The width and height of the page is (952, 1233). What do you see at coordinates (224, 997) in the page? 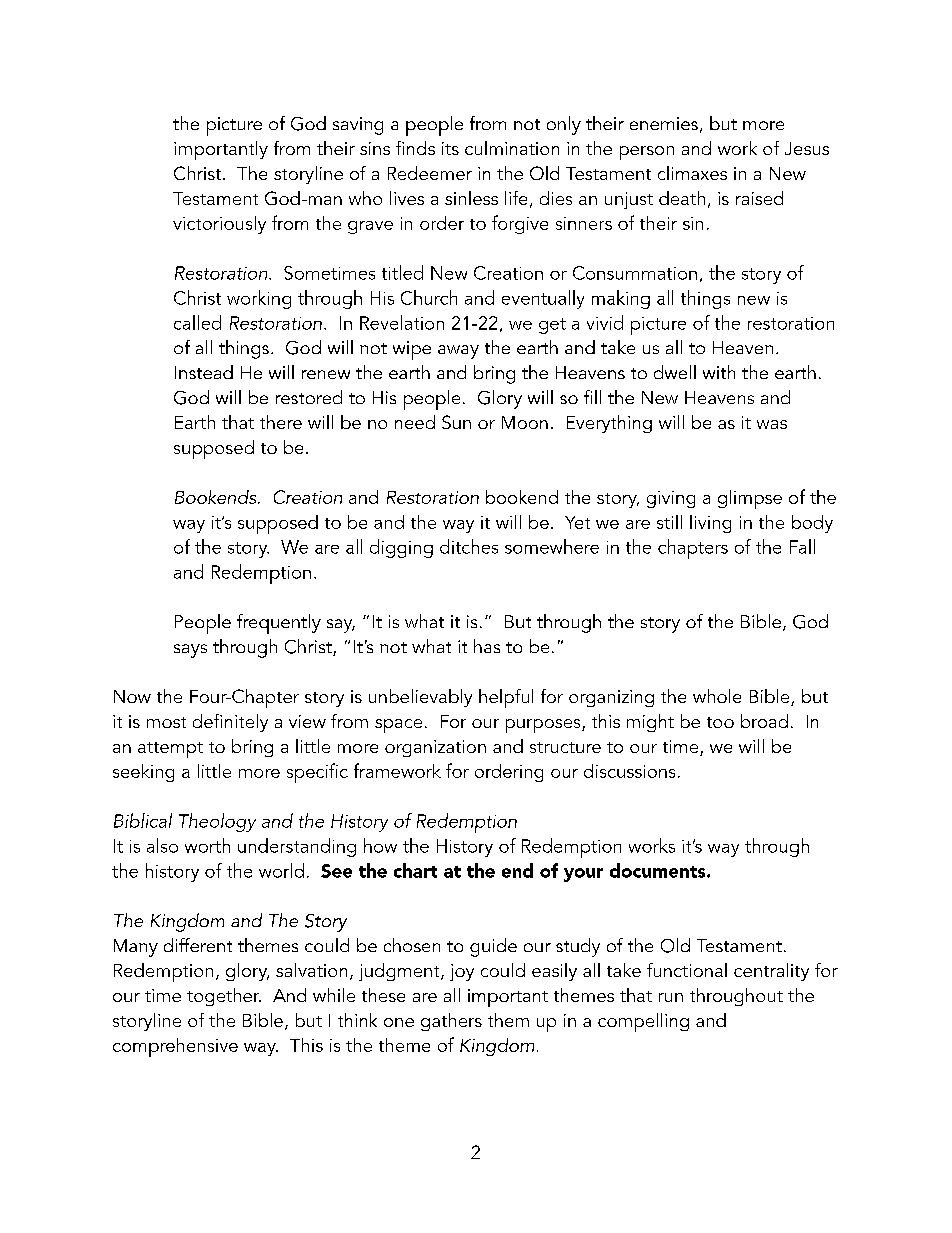
I see `together` at bounding box center [224, 997].
